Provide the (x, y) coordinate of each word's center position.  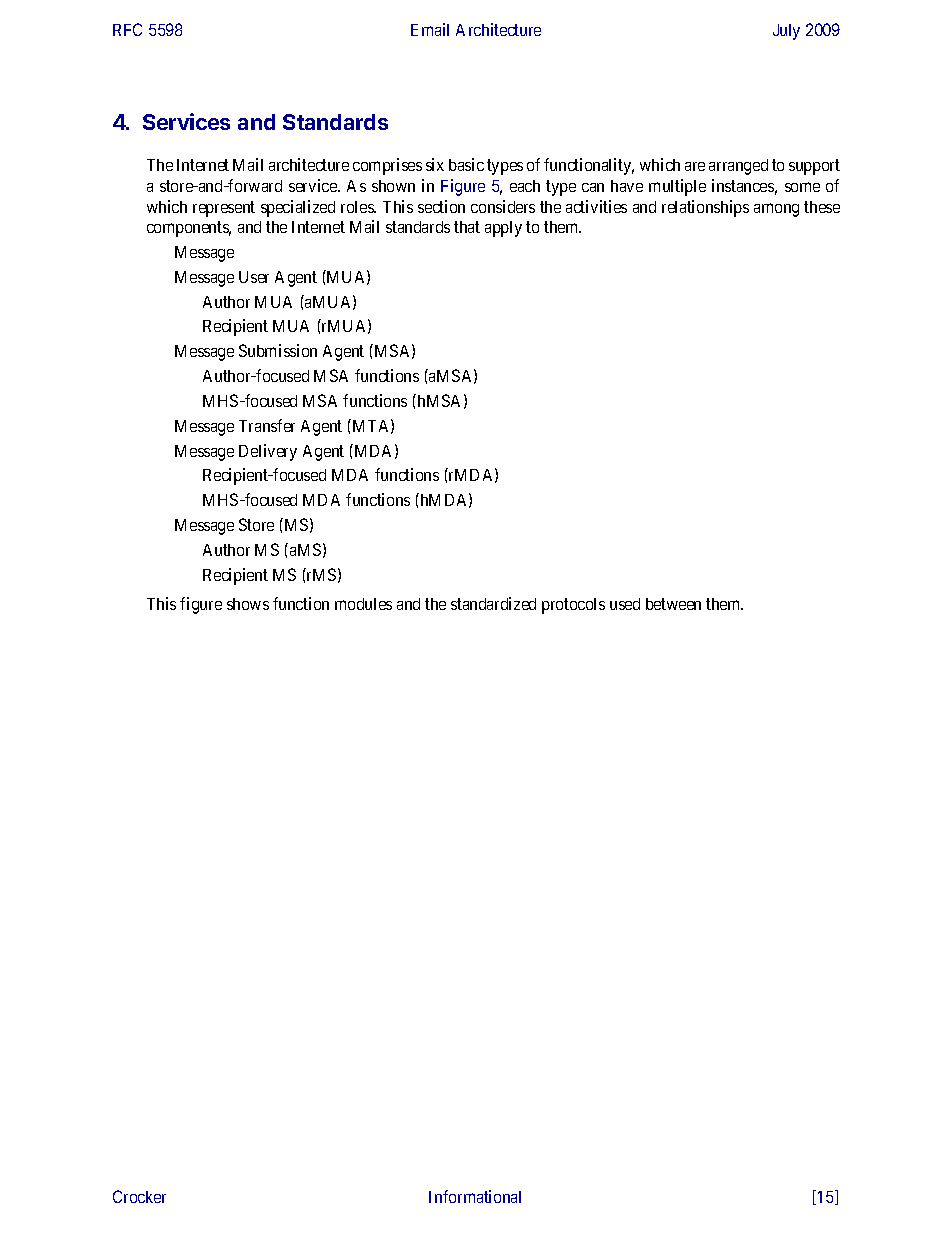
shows (248, 604)
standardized (493, 603)
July (786, 32)
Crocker (139, 1196)
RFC (127, 29)
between (673, 604)
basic (466, 164)
